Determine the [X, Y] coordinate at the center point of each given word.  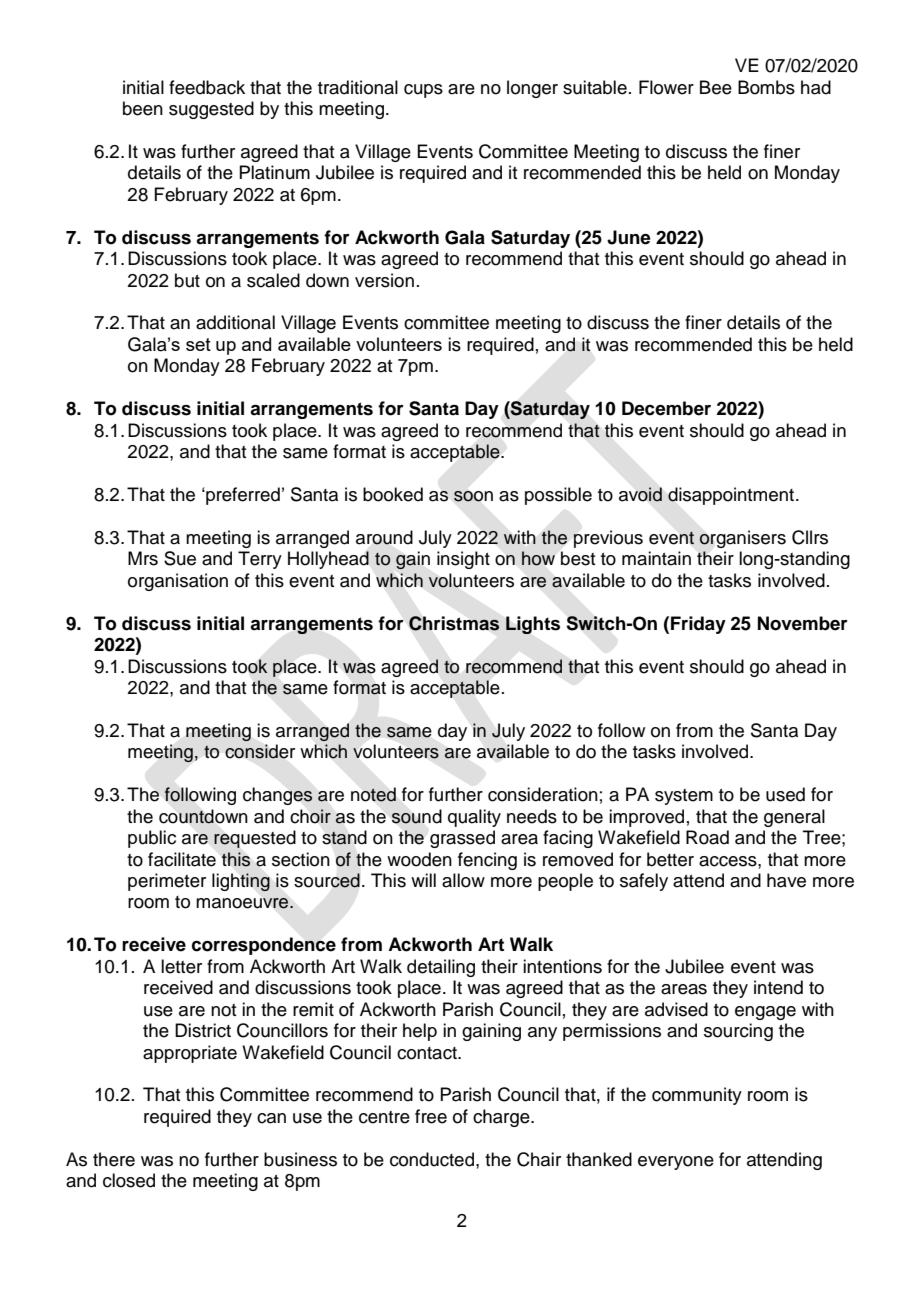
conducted [433, 1159]
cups [423, 91]
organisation [178, 582]
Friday [698, 625]
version [384, 280]
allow [463, 880]
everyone [676, 1163]
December [666, 408]
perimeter [167, 882]
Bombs [766, 87]
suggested [211, 110]
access [729, 861]
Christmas [454, 623]
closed [129, 1180]
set [198, 344]
